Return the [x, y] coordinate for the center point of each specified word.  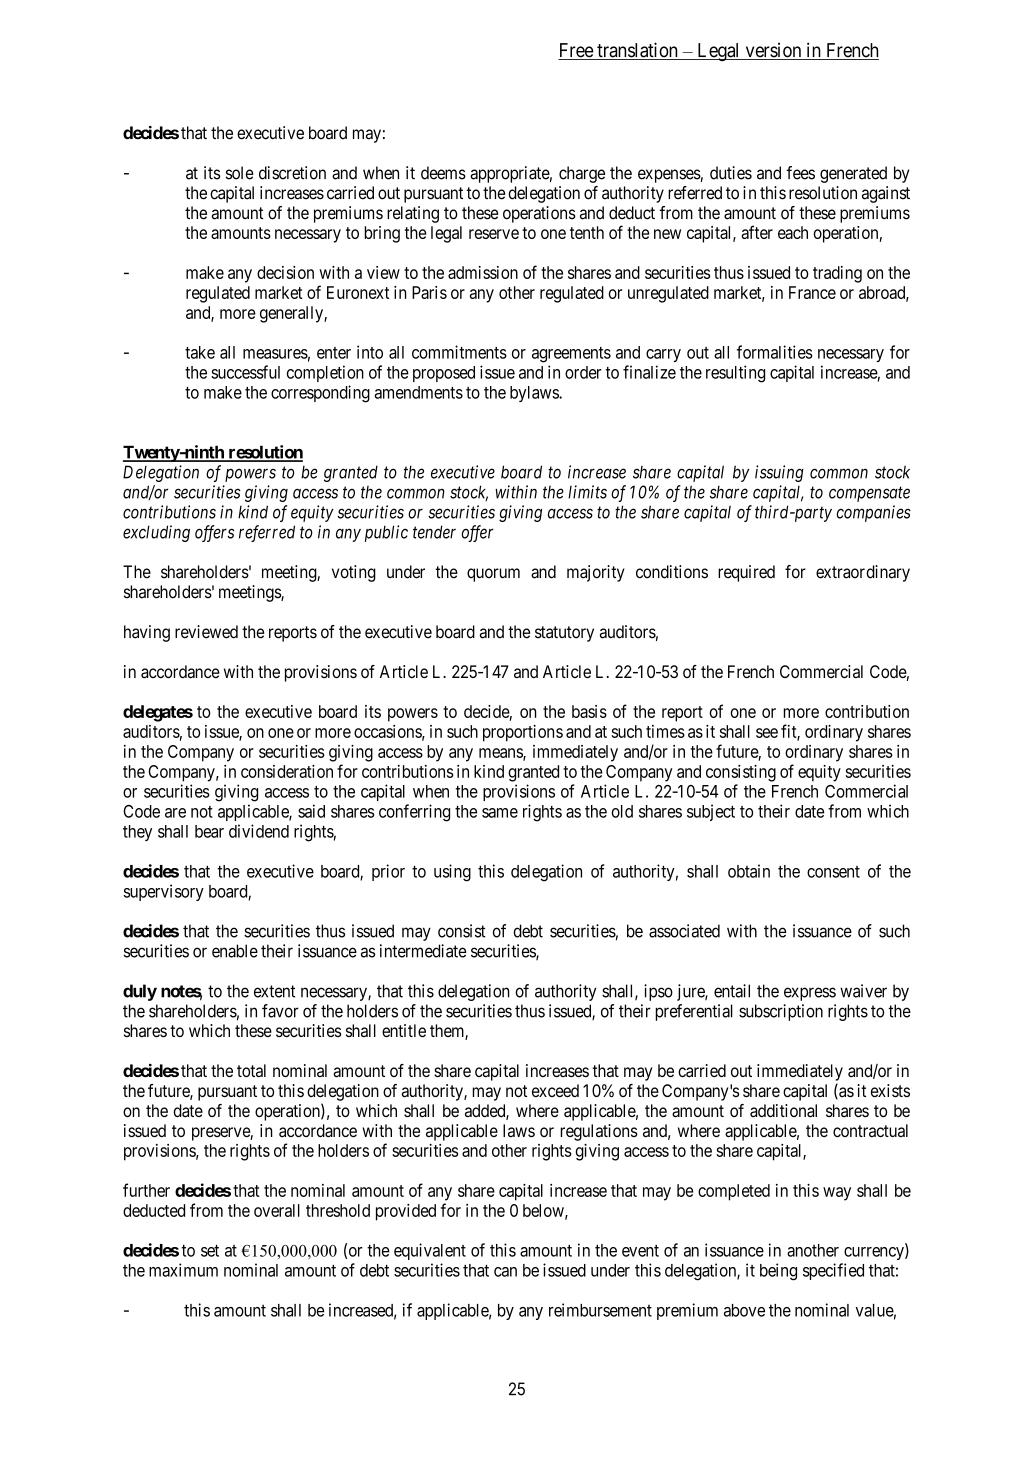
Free [576, 51]
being [778, 1272]
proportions [523, 733]
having [147, 633]
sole [240, 173]
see [767, 733]
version [773, 51]
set [210, 1251]
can [505, 1272]
